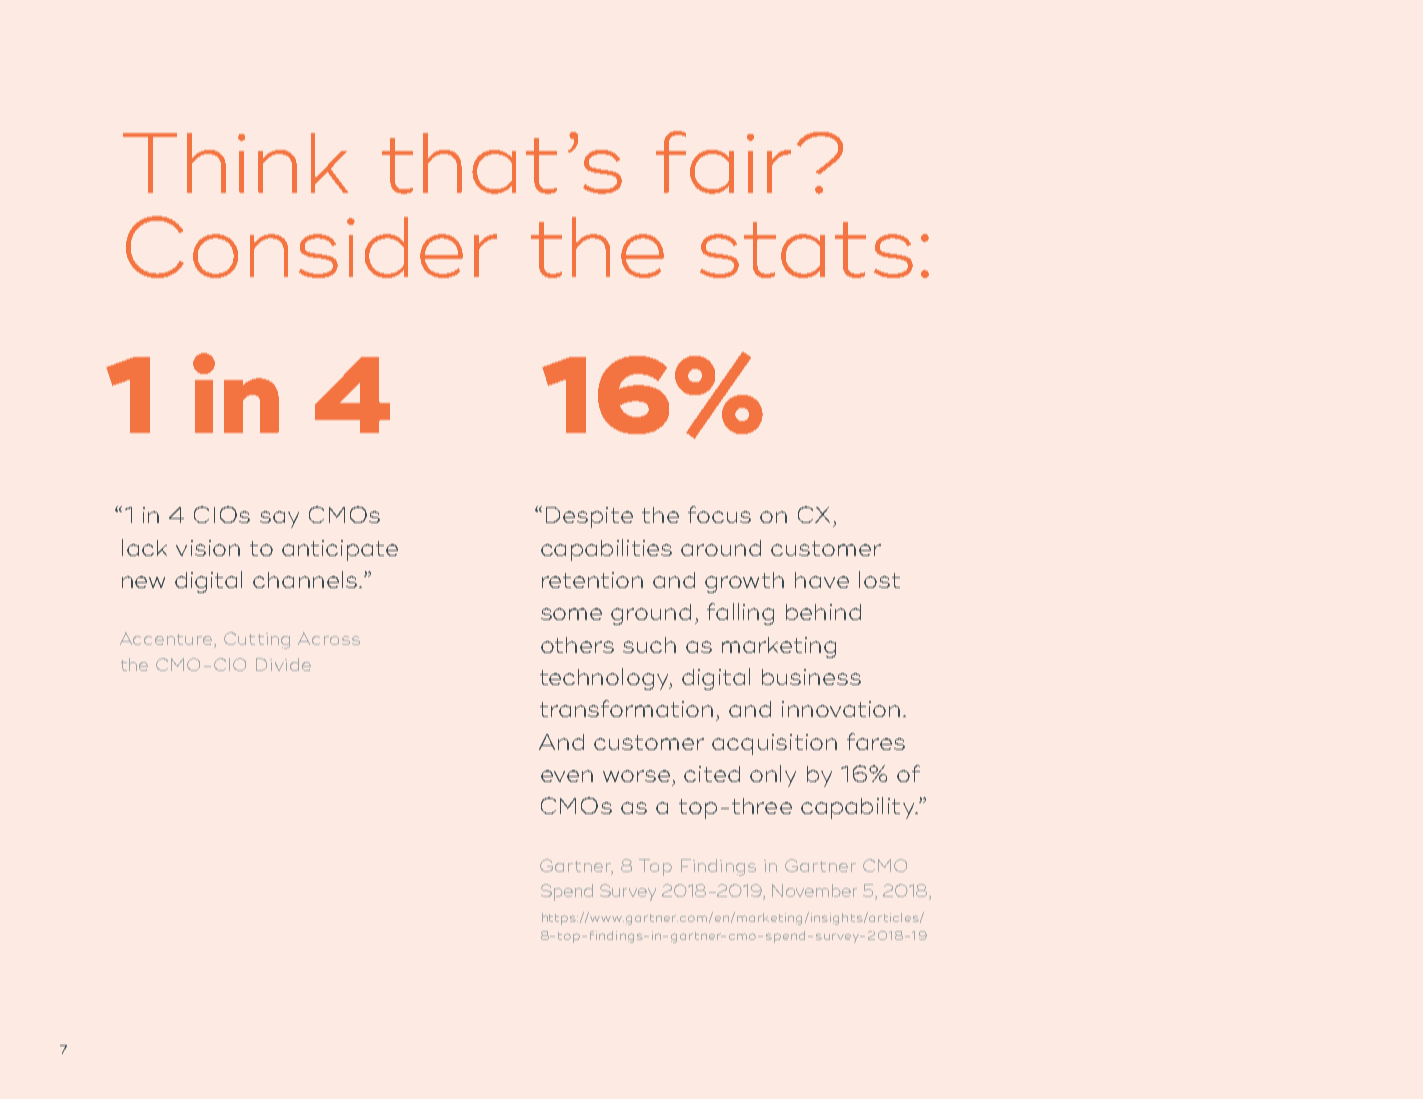 Image resolution: width=1423 pixels, height=1099 pixels. What do you see at coordinates (577, 645) in the document?
I see `others` at bounding box center [577, 645].
